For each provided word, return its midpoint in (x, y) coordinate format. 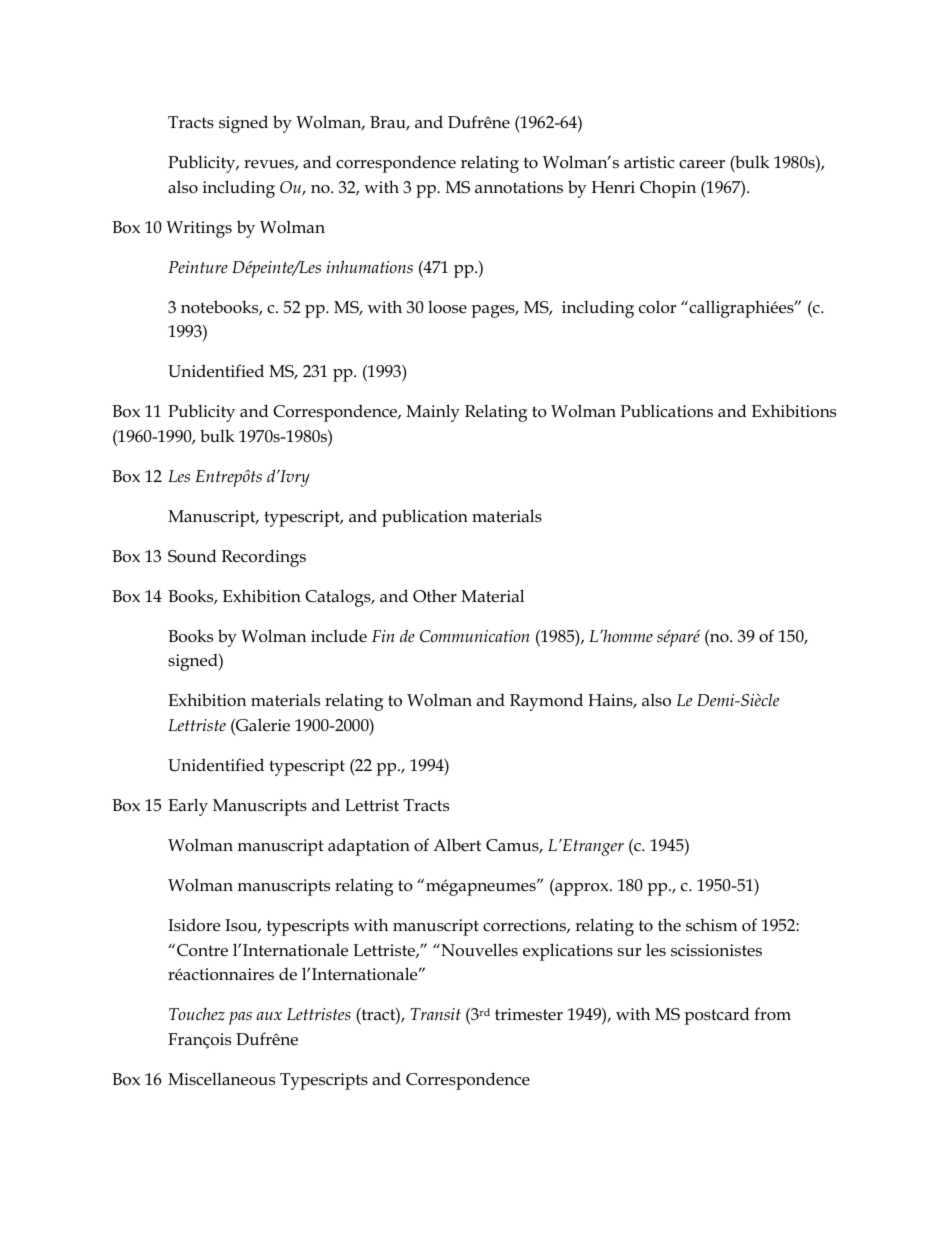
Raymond (546, 702)
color (657, 307)
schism (712, 925)
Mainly (433, 413)
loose (447, 307)
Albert (457, 844)
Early (188, 807)
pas (240, 1018)
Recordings (264, 558)
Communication (475, 636)
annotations (519, 187)
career (702, 164)
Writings (199, 229)
